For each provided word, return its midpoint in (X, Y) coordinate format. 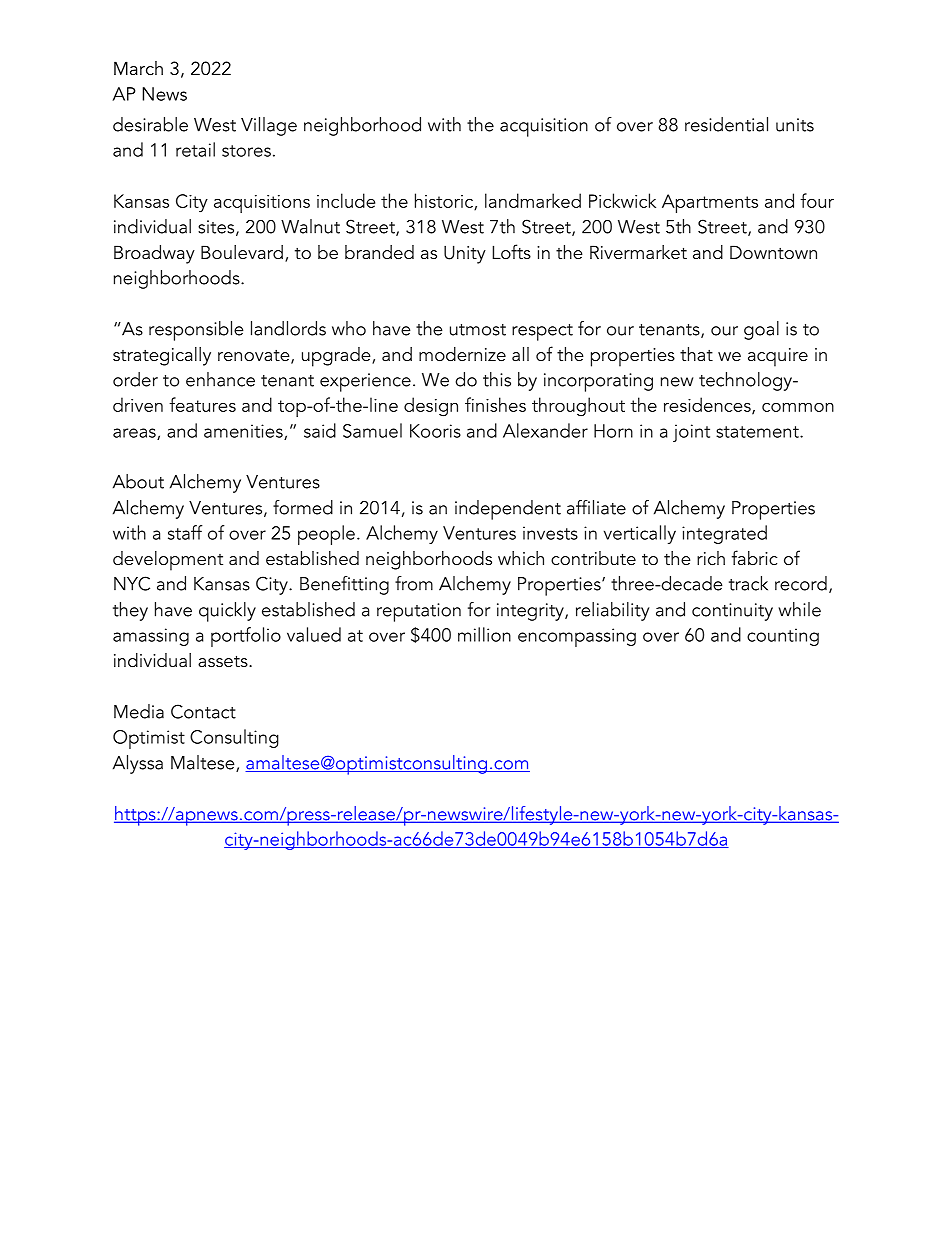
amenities (244, 432)
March (138, 68)
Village (269, 126)
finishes (495, 404)
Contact (203, 711)
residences (708, 405)
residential (726, 124)
